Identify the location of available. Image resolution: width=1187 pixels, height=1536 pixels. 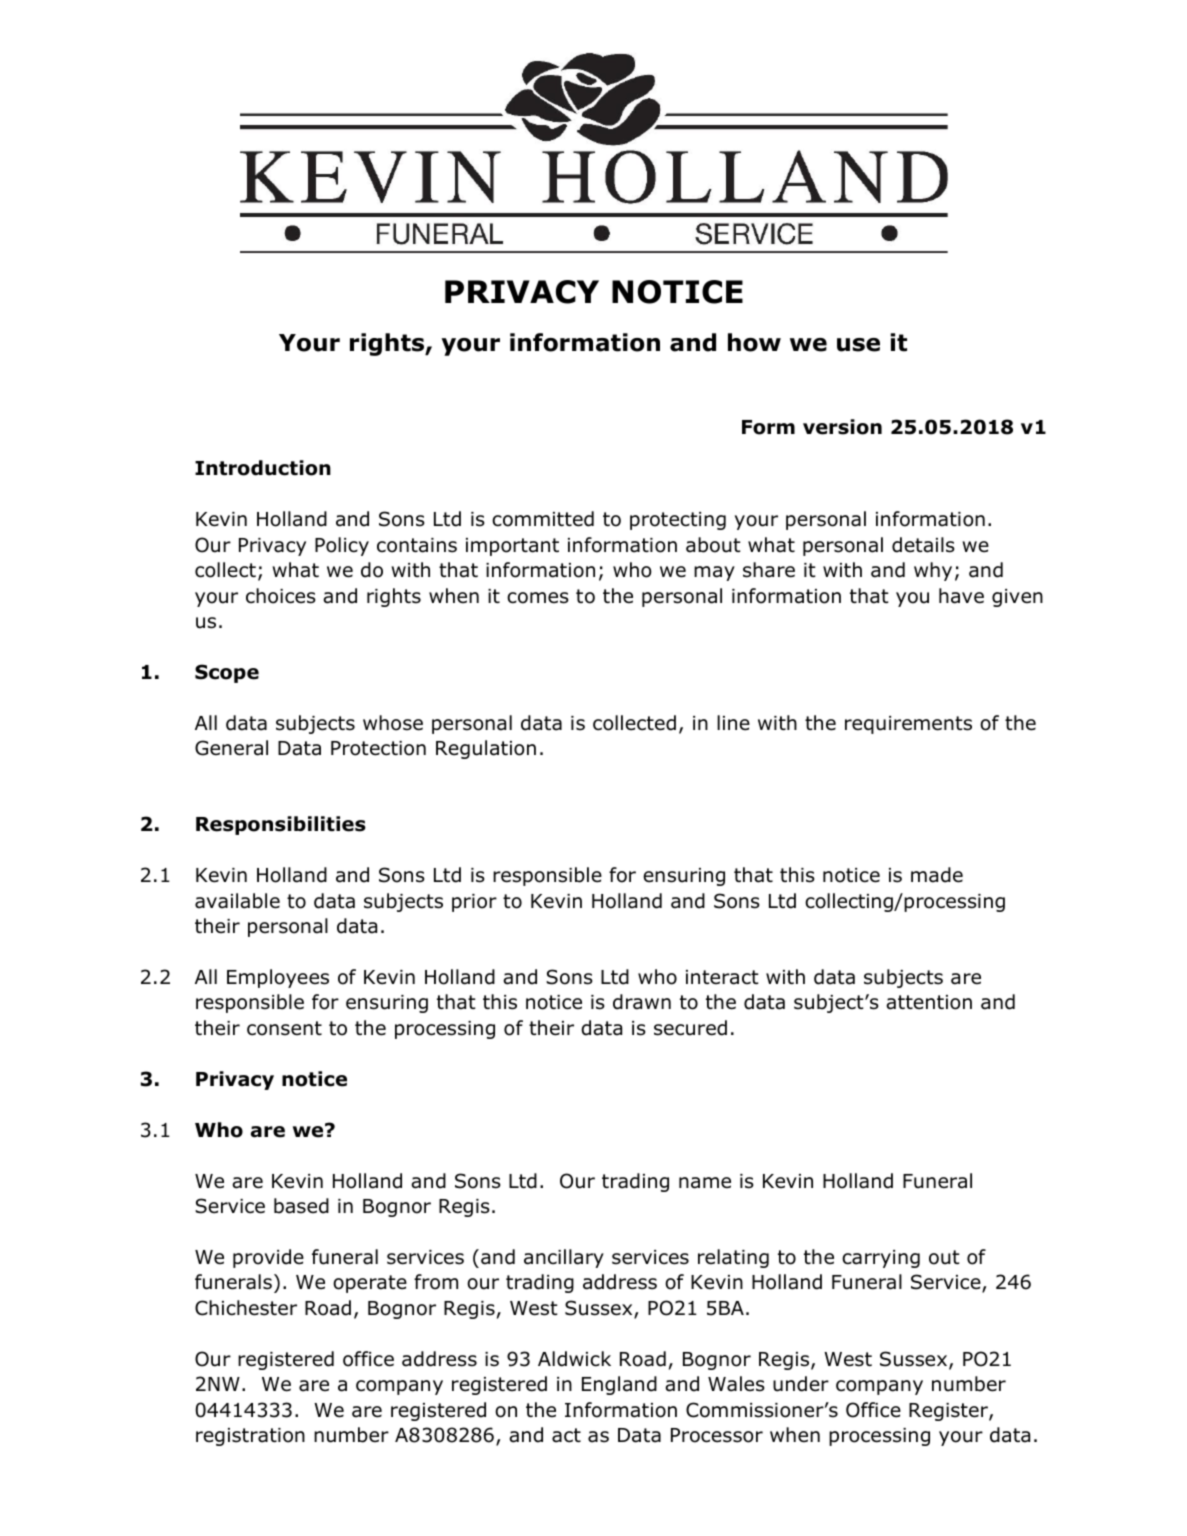
(237, 901).
